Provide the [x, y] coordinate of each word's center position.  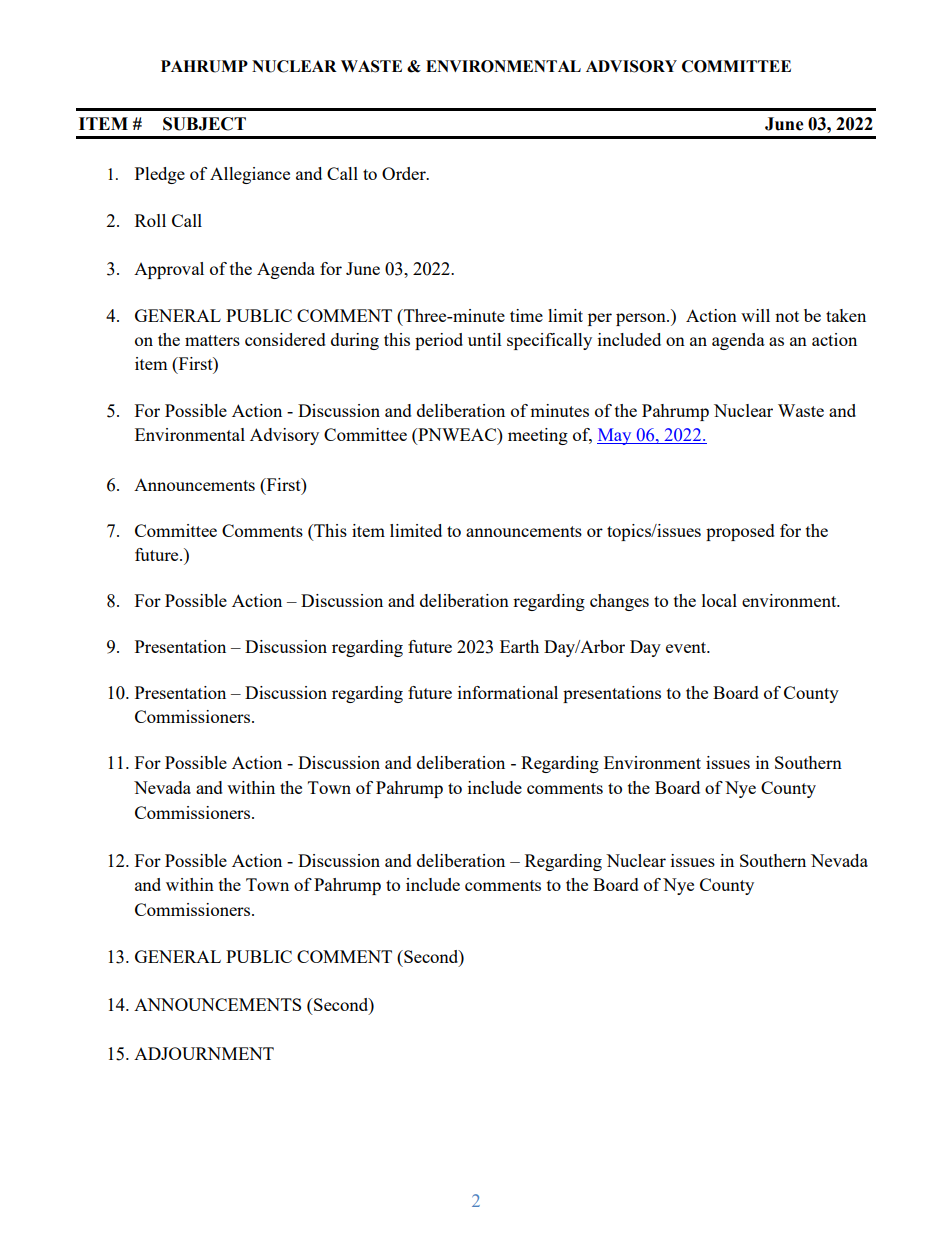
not [787, 316]
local [719, 600]
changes [619, 602]
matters [212, 340]
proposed [740, 532]
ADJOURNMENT [204, 1053]
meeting [538, 436]
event [687, 647]
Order [405, 173]
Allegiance [250, 175]
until [485, 339]
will [755, 315]
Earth [519, 646]
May [615, 436]
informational [508, 692]
